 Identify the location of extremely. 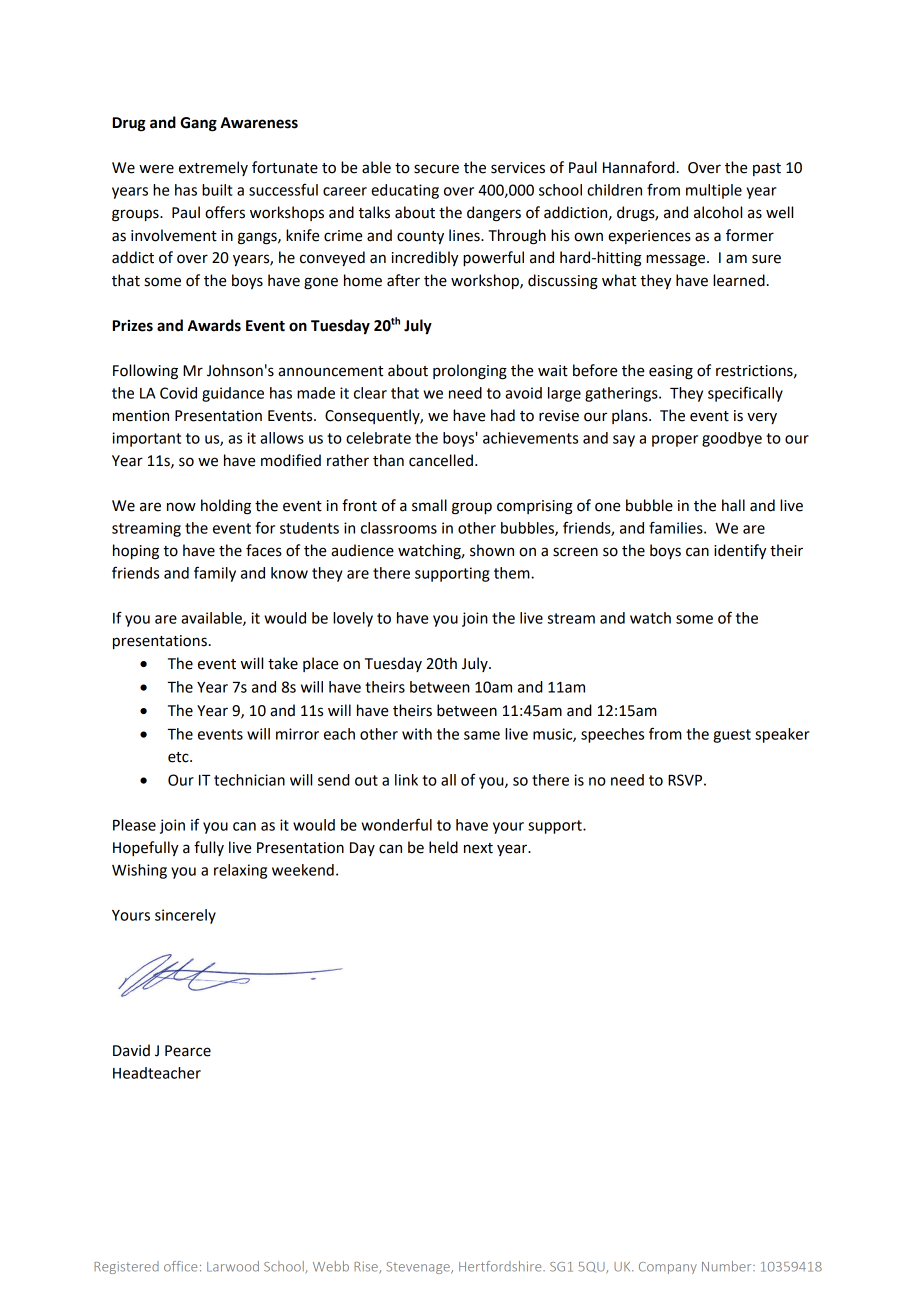
(213, 168).
